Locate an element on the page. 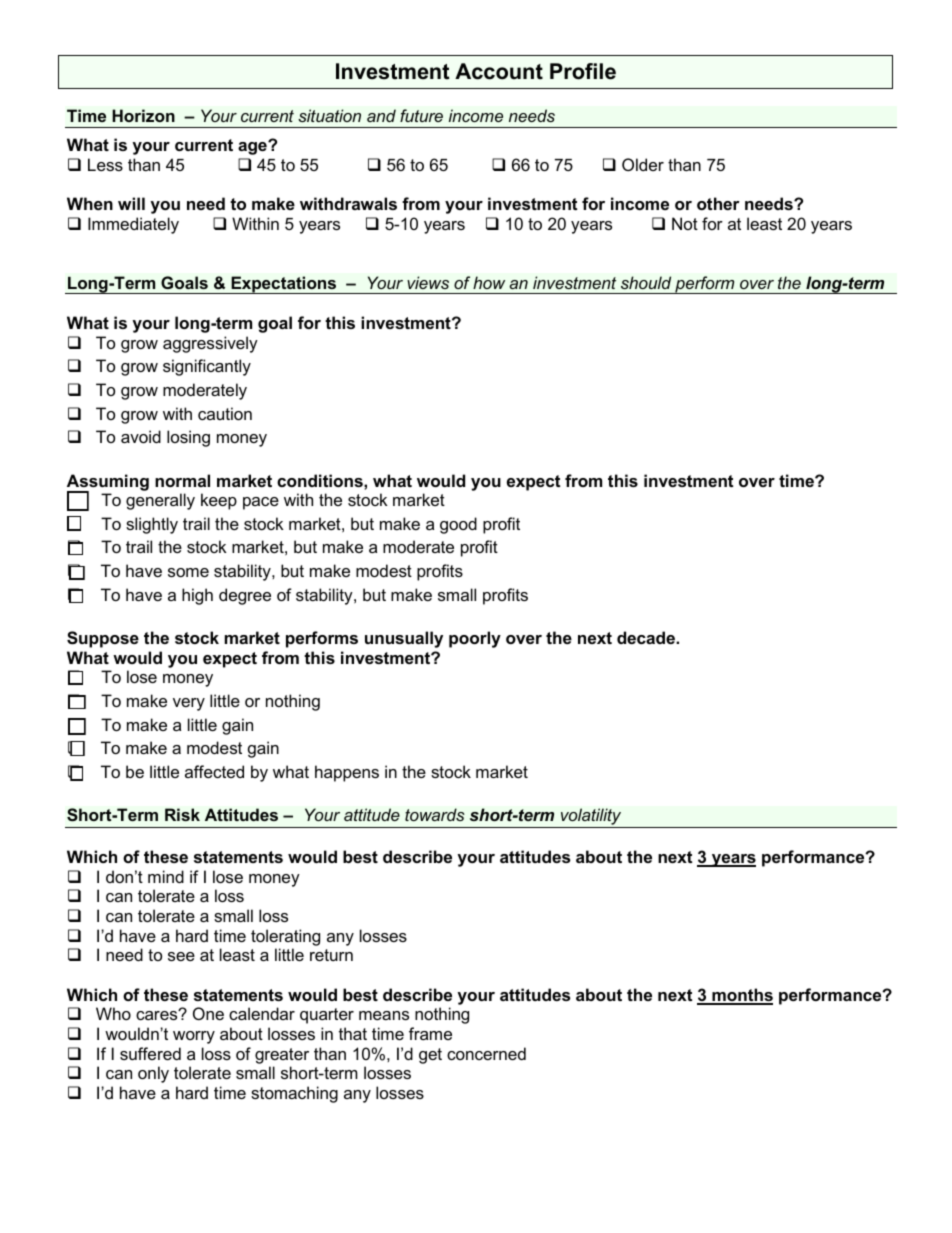 The width and height of the image is (952, 1233). Older is located at coordinates (643, 164).
